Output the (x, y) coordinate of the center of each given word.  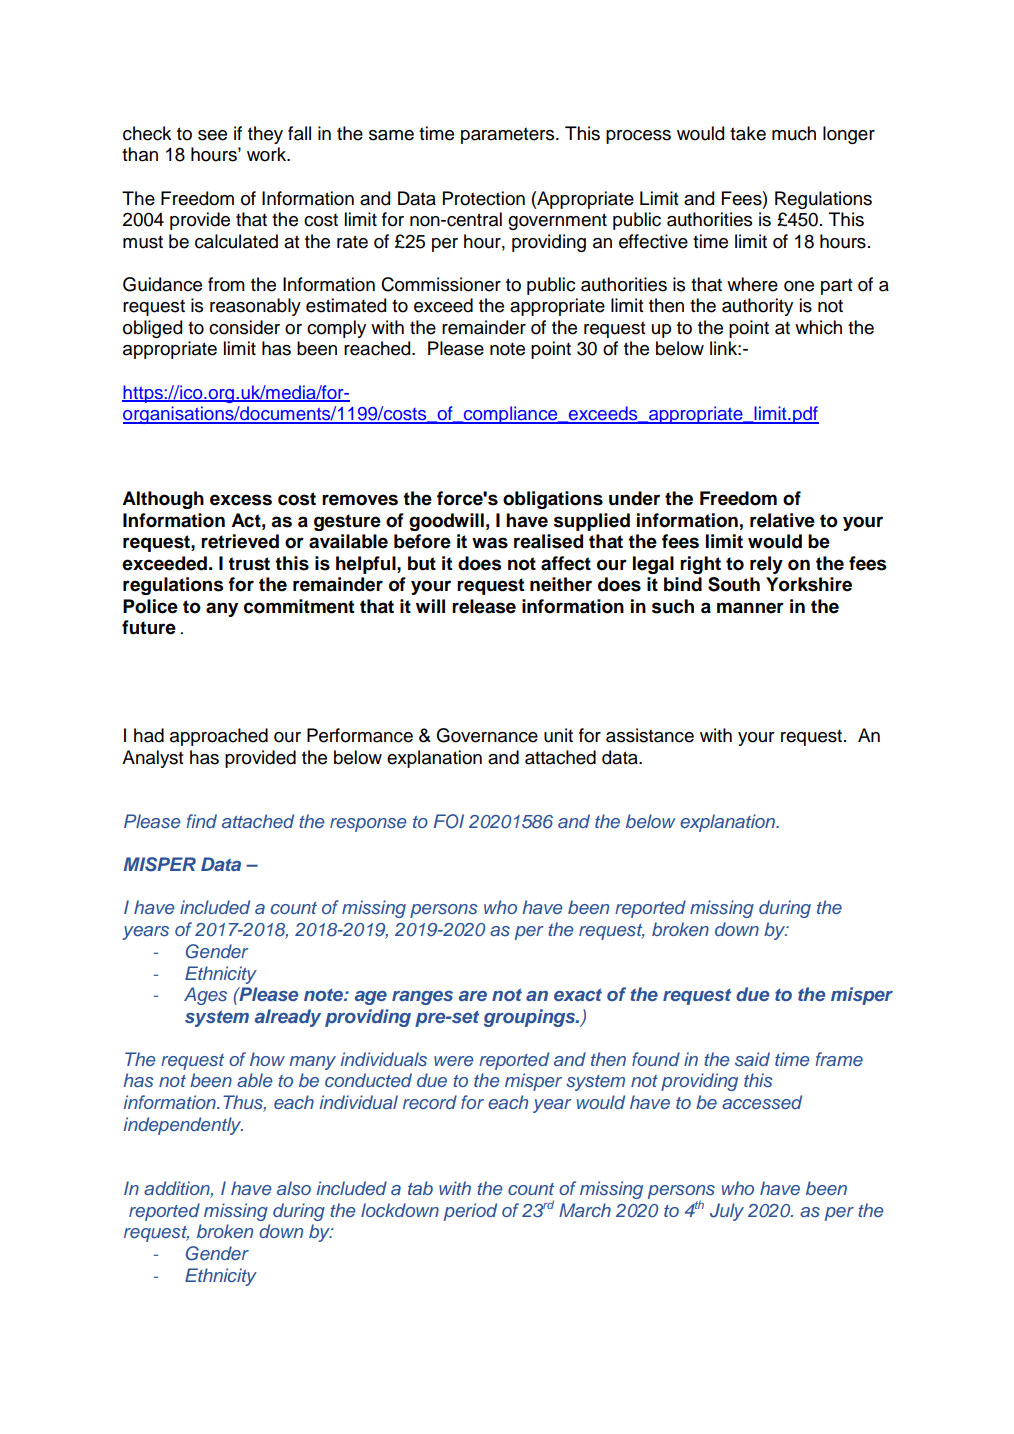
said (752, 1059)
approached (219, 737)
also (294, 1188)
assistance (650, 735)
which (818, 327)
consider (244, 327)
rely (766, 565)
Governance (487, 735)
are (473, 996)
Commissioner (441, 284)
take (748, 133)
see (212, 135)
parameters (509, 135)
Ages (205, 996)
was (490, 543)
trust (249, 564)
